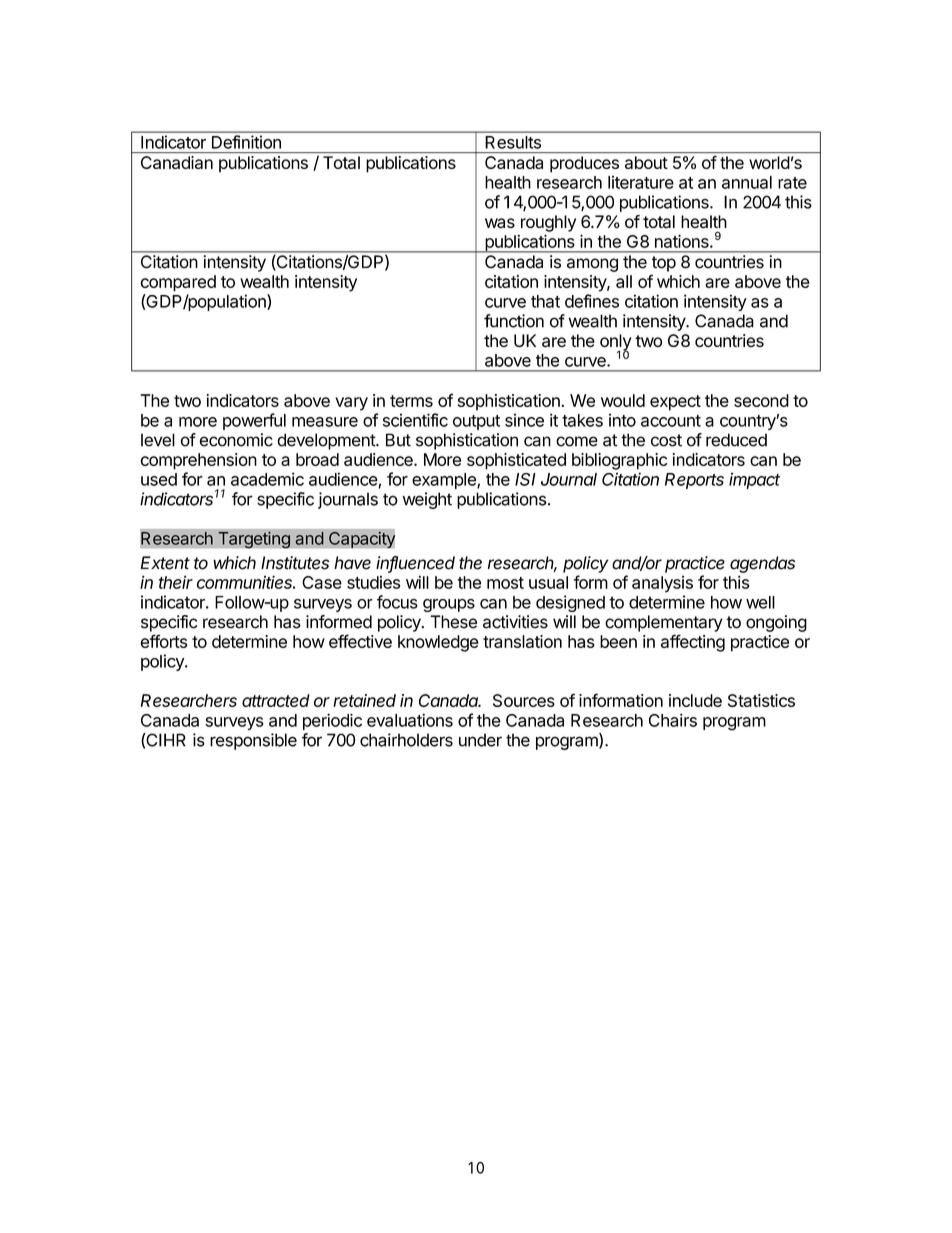  Describe the element at coordinates (500, 223) in the screenshot. I see `was` at that location.
